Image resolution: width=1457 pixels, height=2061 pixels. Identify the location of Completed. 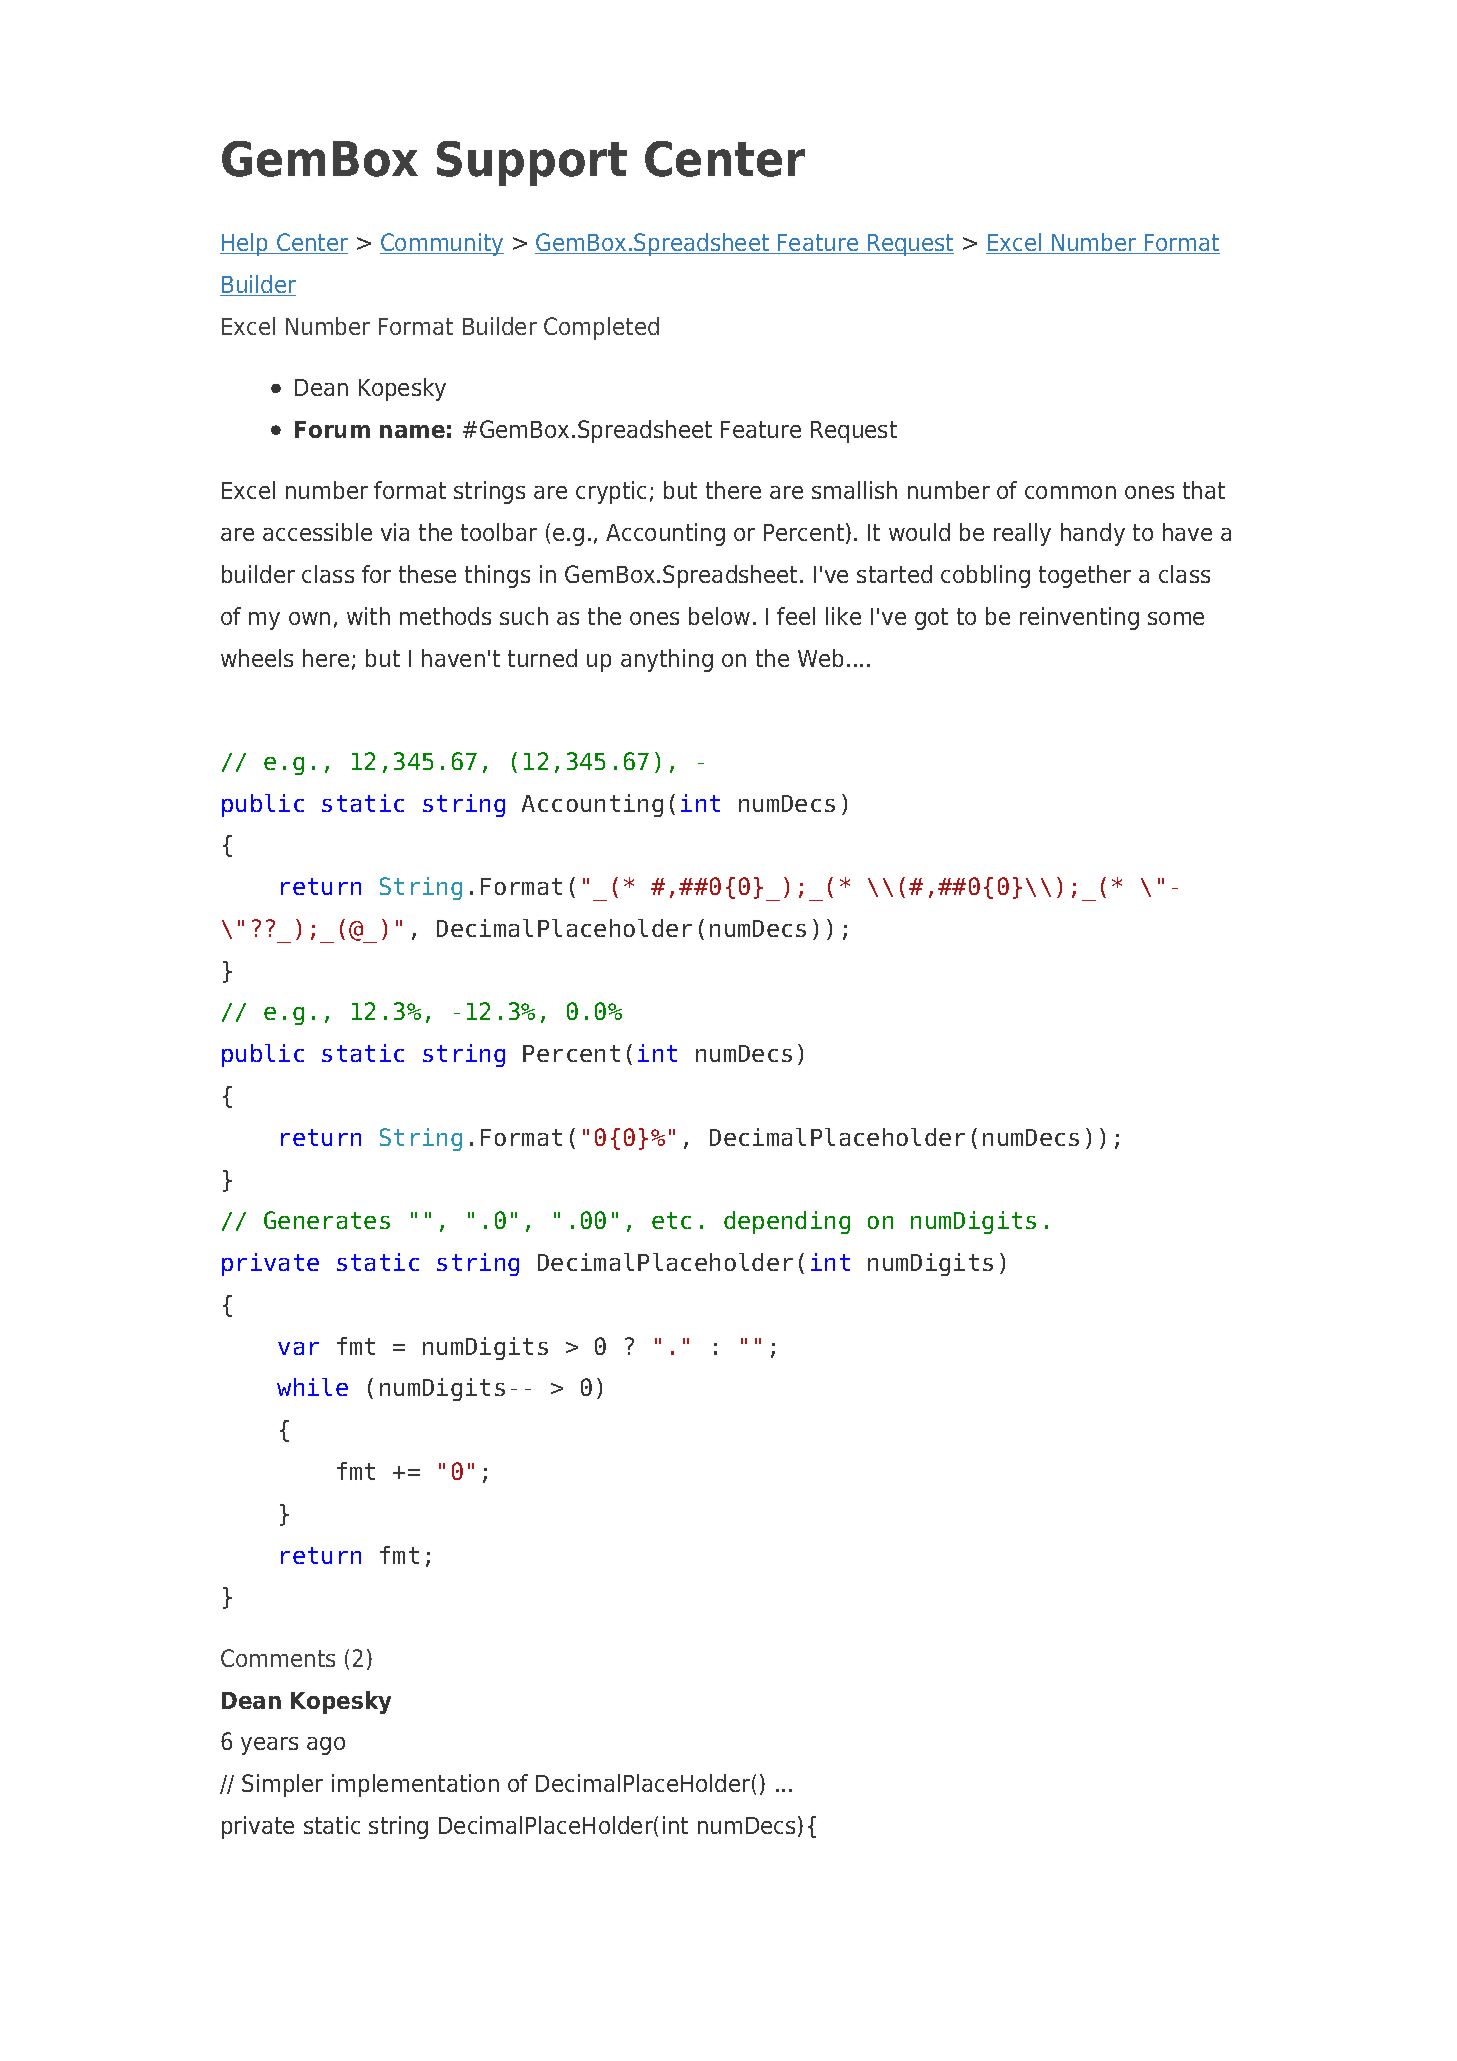
(601, 328).
